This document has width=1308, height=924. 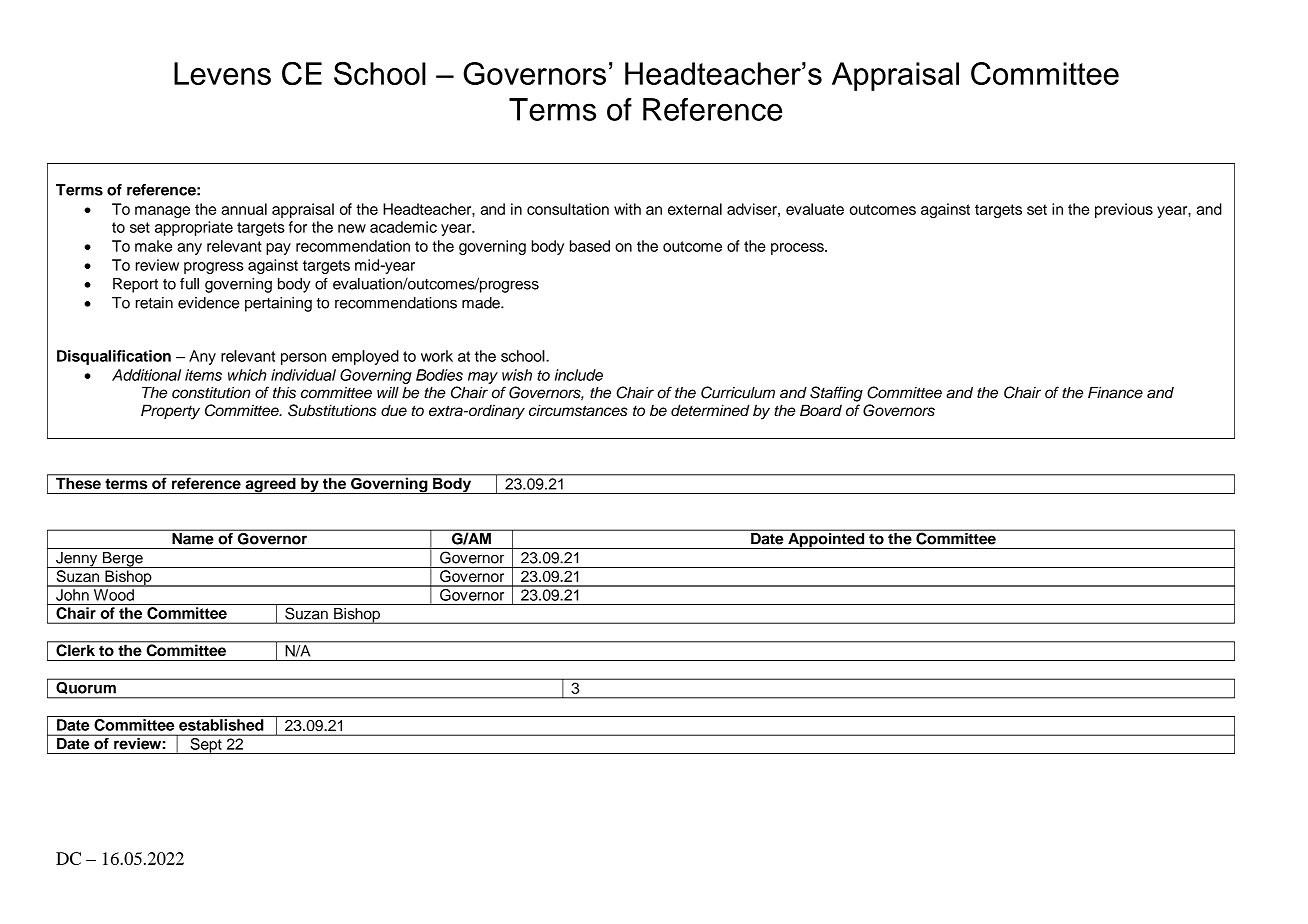 What do you see at coordinates (627, 209) in the document?
I see `with` at bounding box center [627, 209].
